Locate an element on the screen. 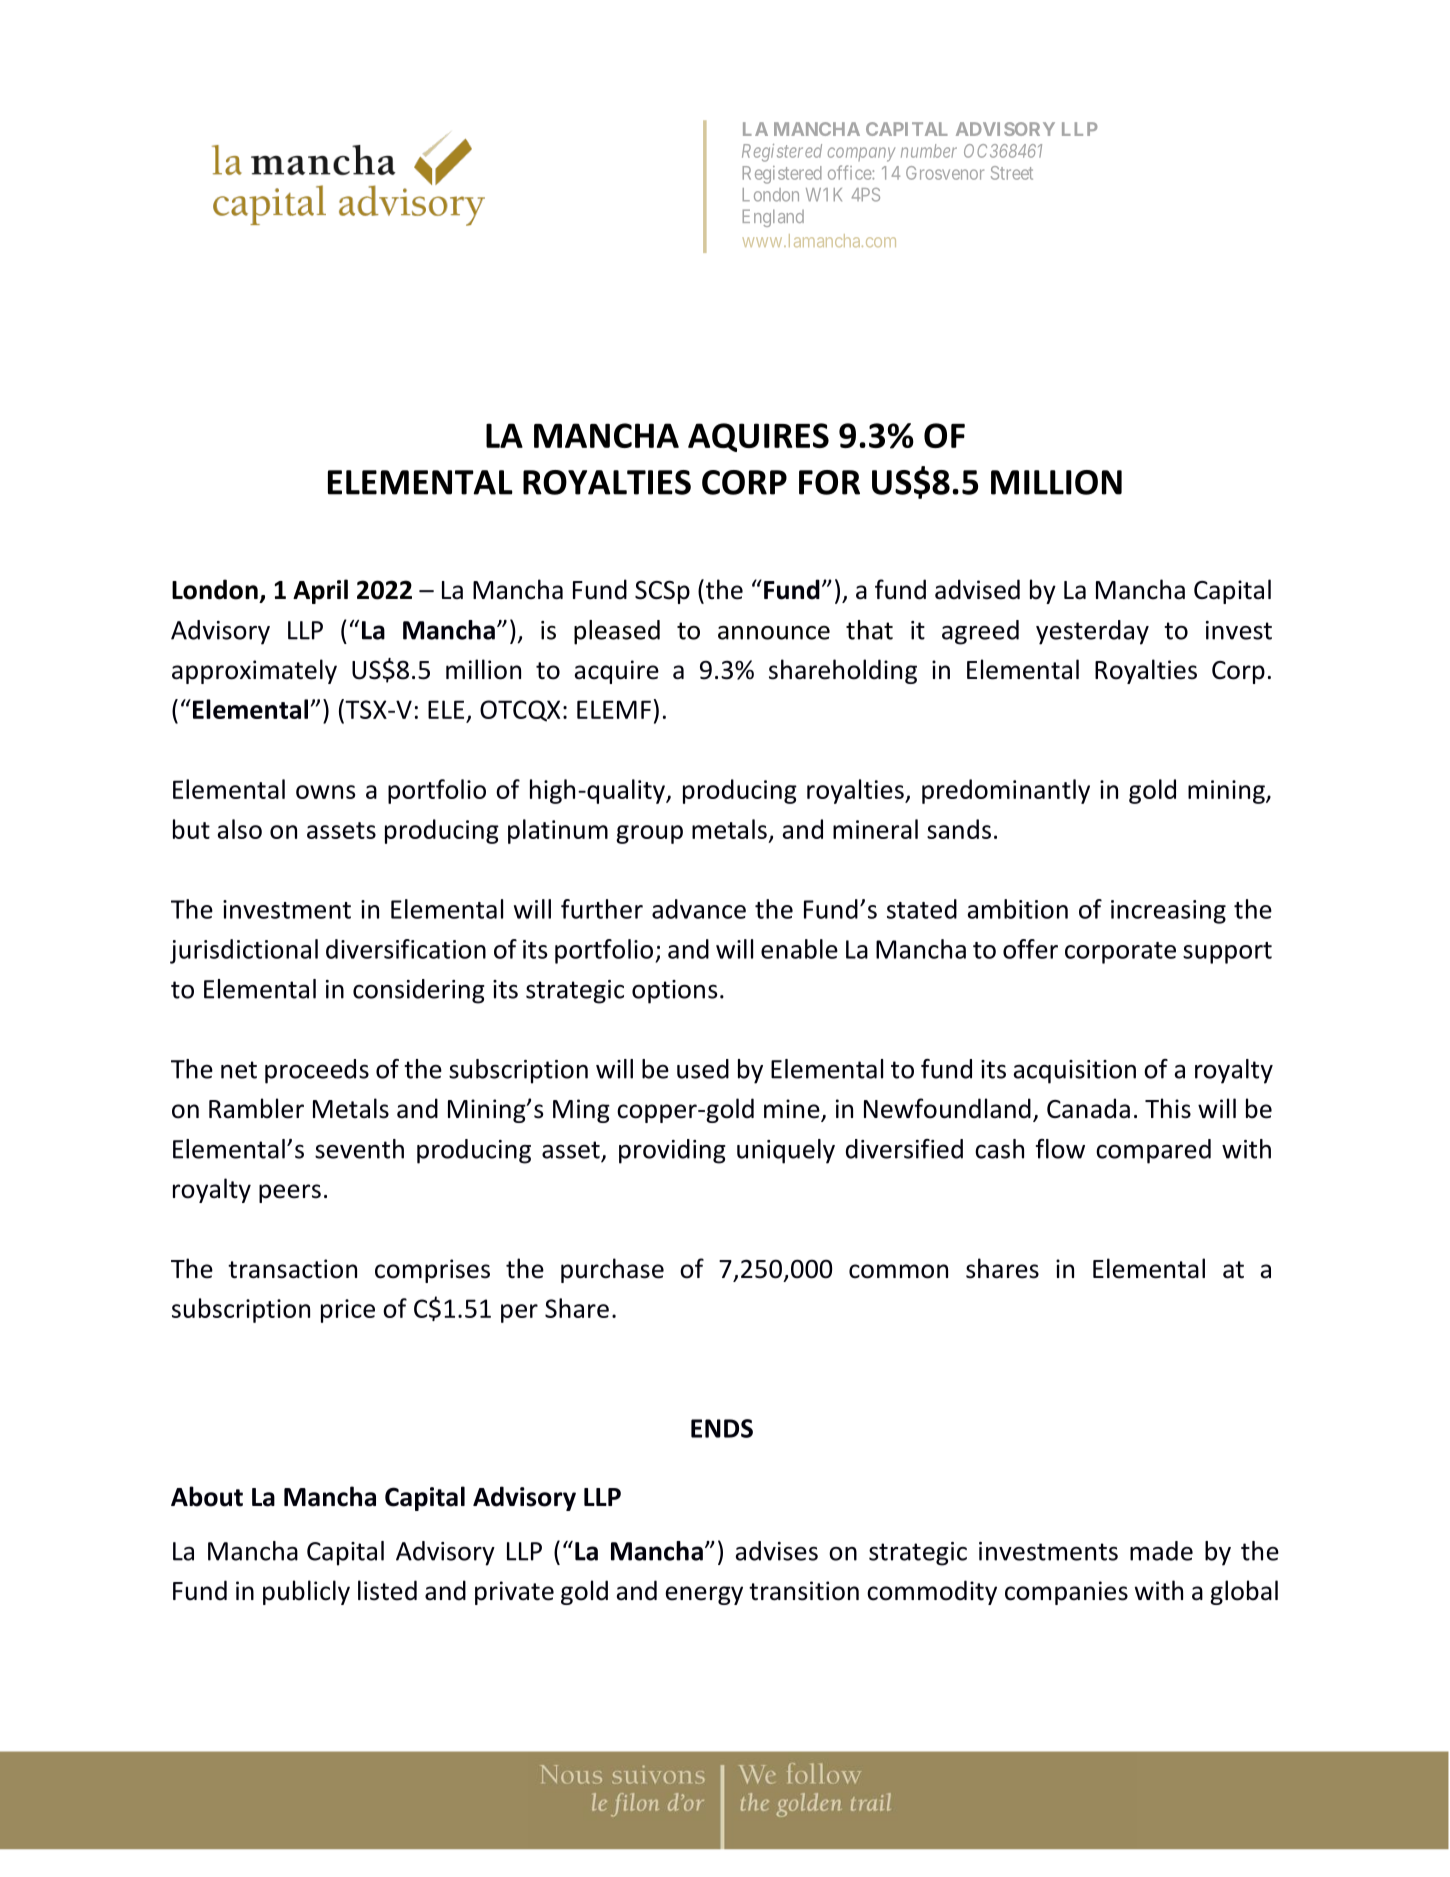  office is located at coordinates (850, 172).
